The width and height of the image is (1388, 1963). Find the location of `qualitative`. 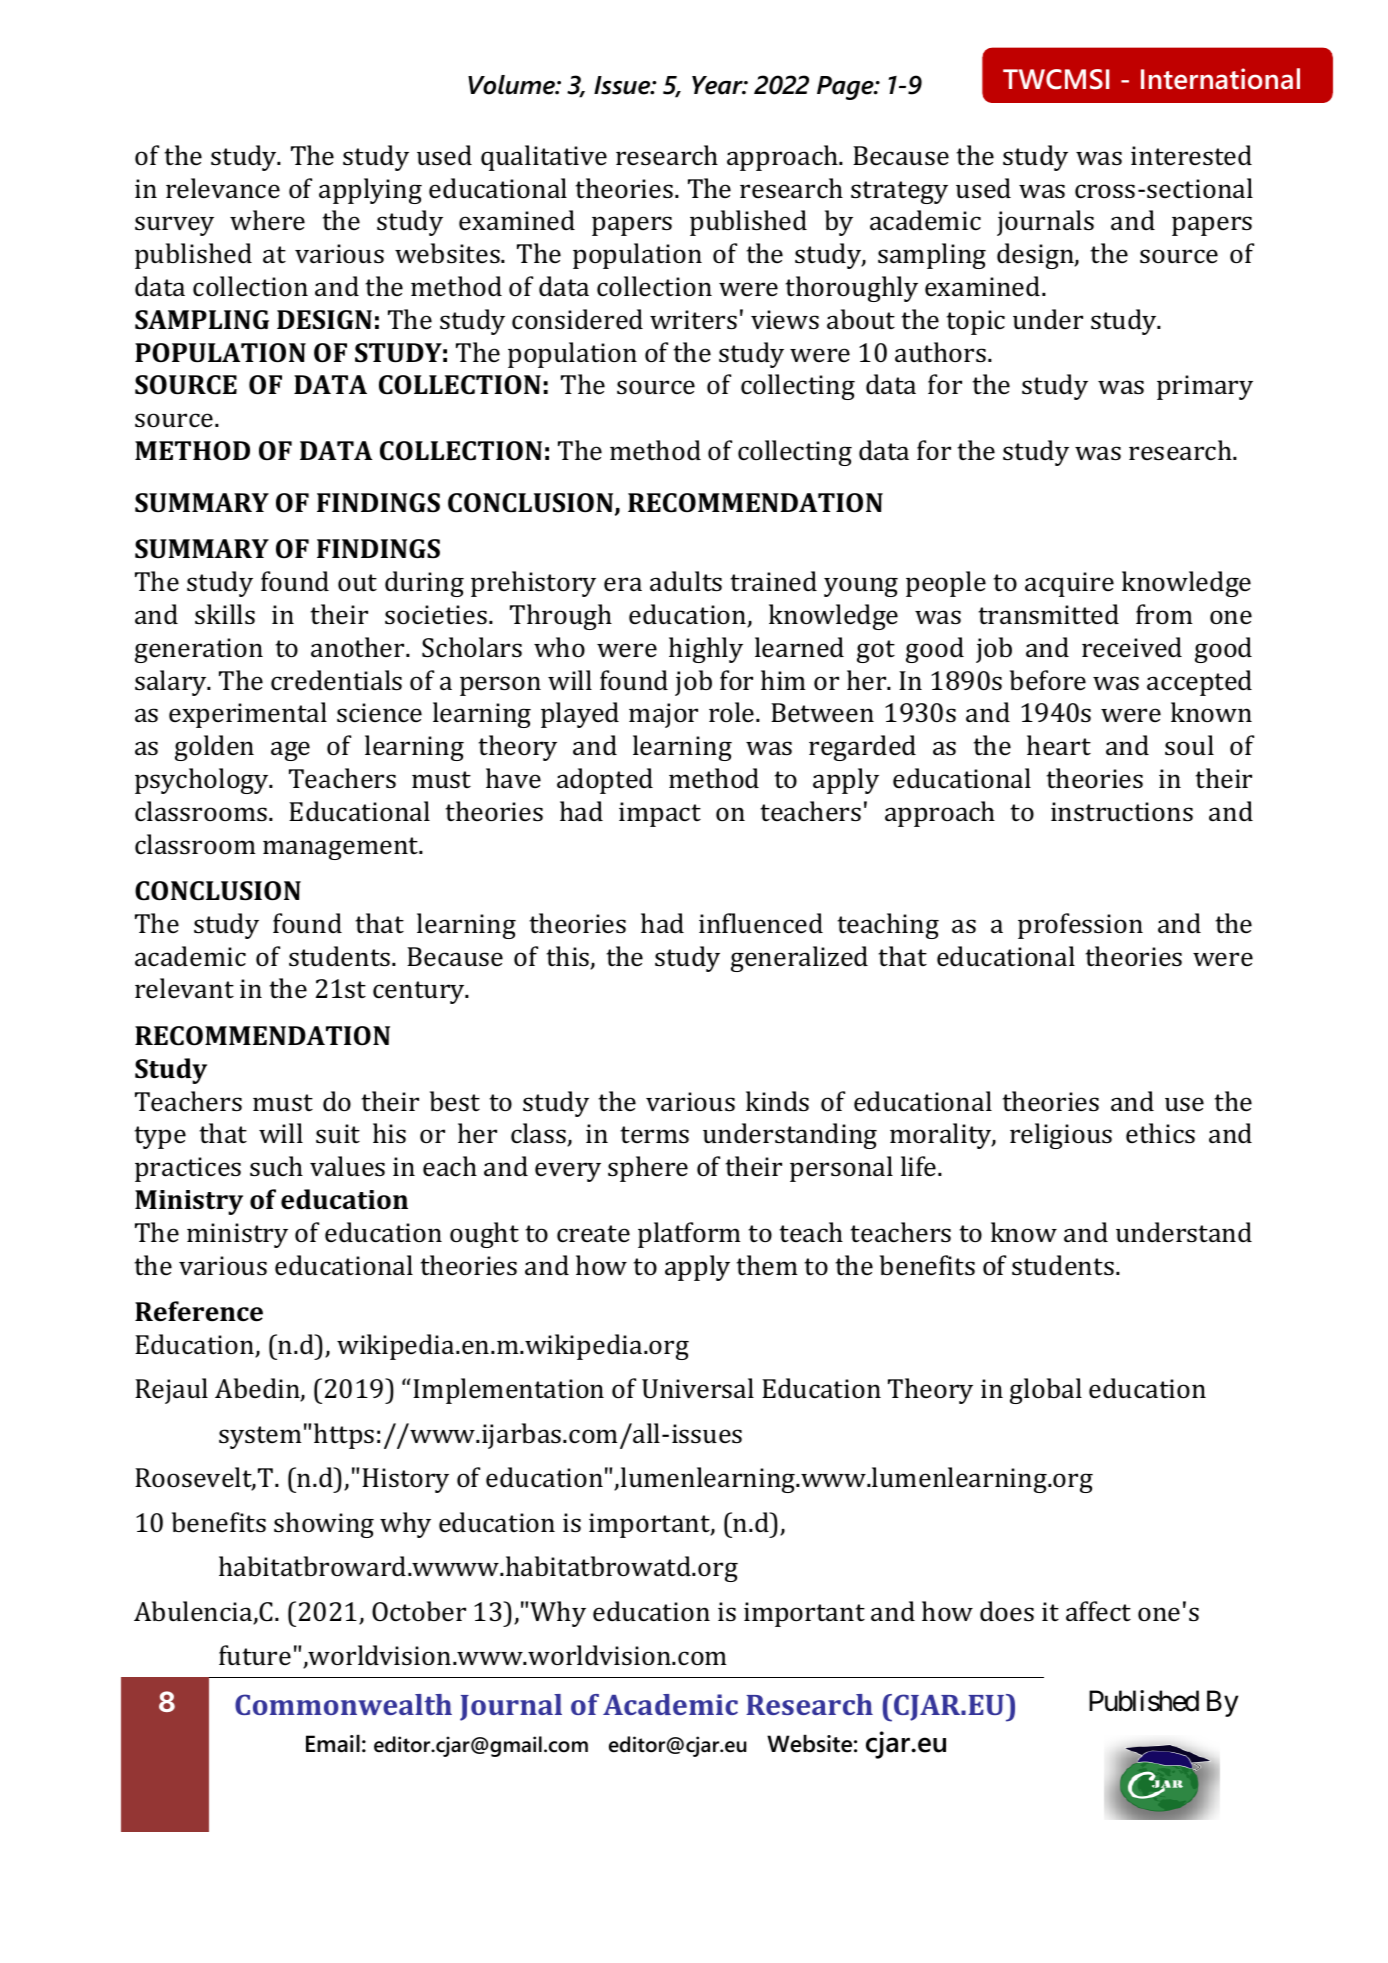

qualitative is located at coordinates (544, 158).
